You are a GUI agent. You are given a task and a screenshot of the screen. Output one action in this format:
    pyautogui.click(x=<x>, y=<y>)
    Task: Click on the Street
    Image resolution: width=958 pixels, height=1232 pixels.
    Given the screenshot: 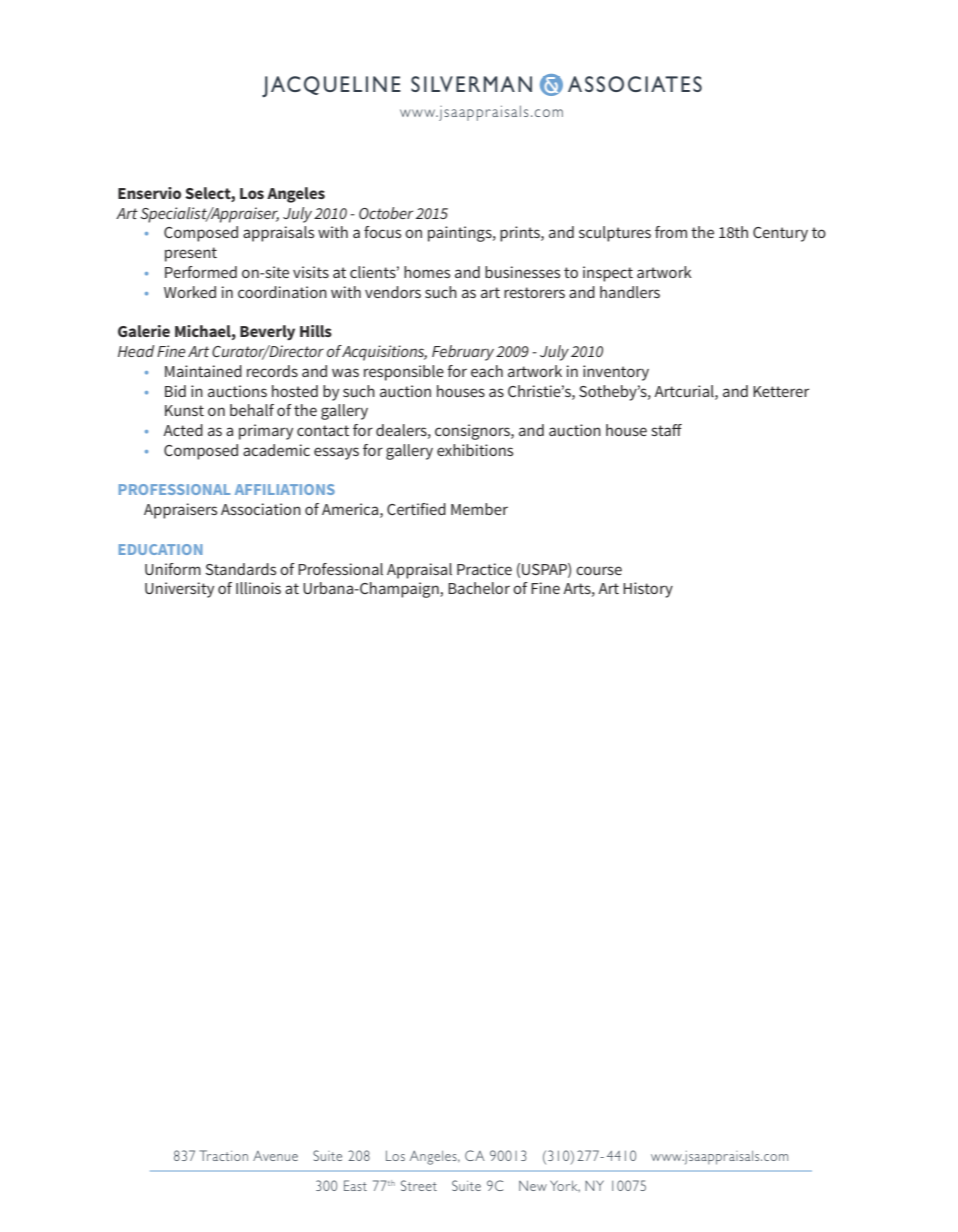 What is the action you would take?
    pyautogui.click(x=419, y=1185)
